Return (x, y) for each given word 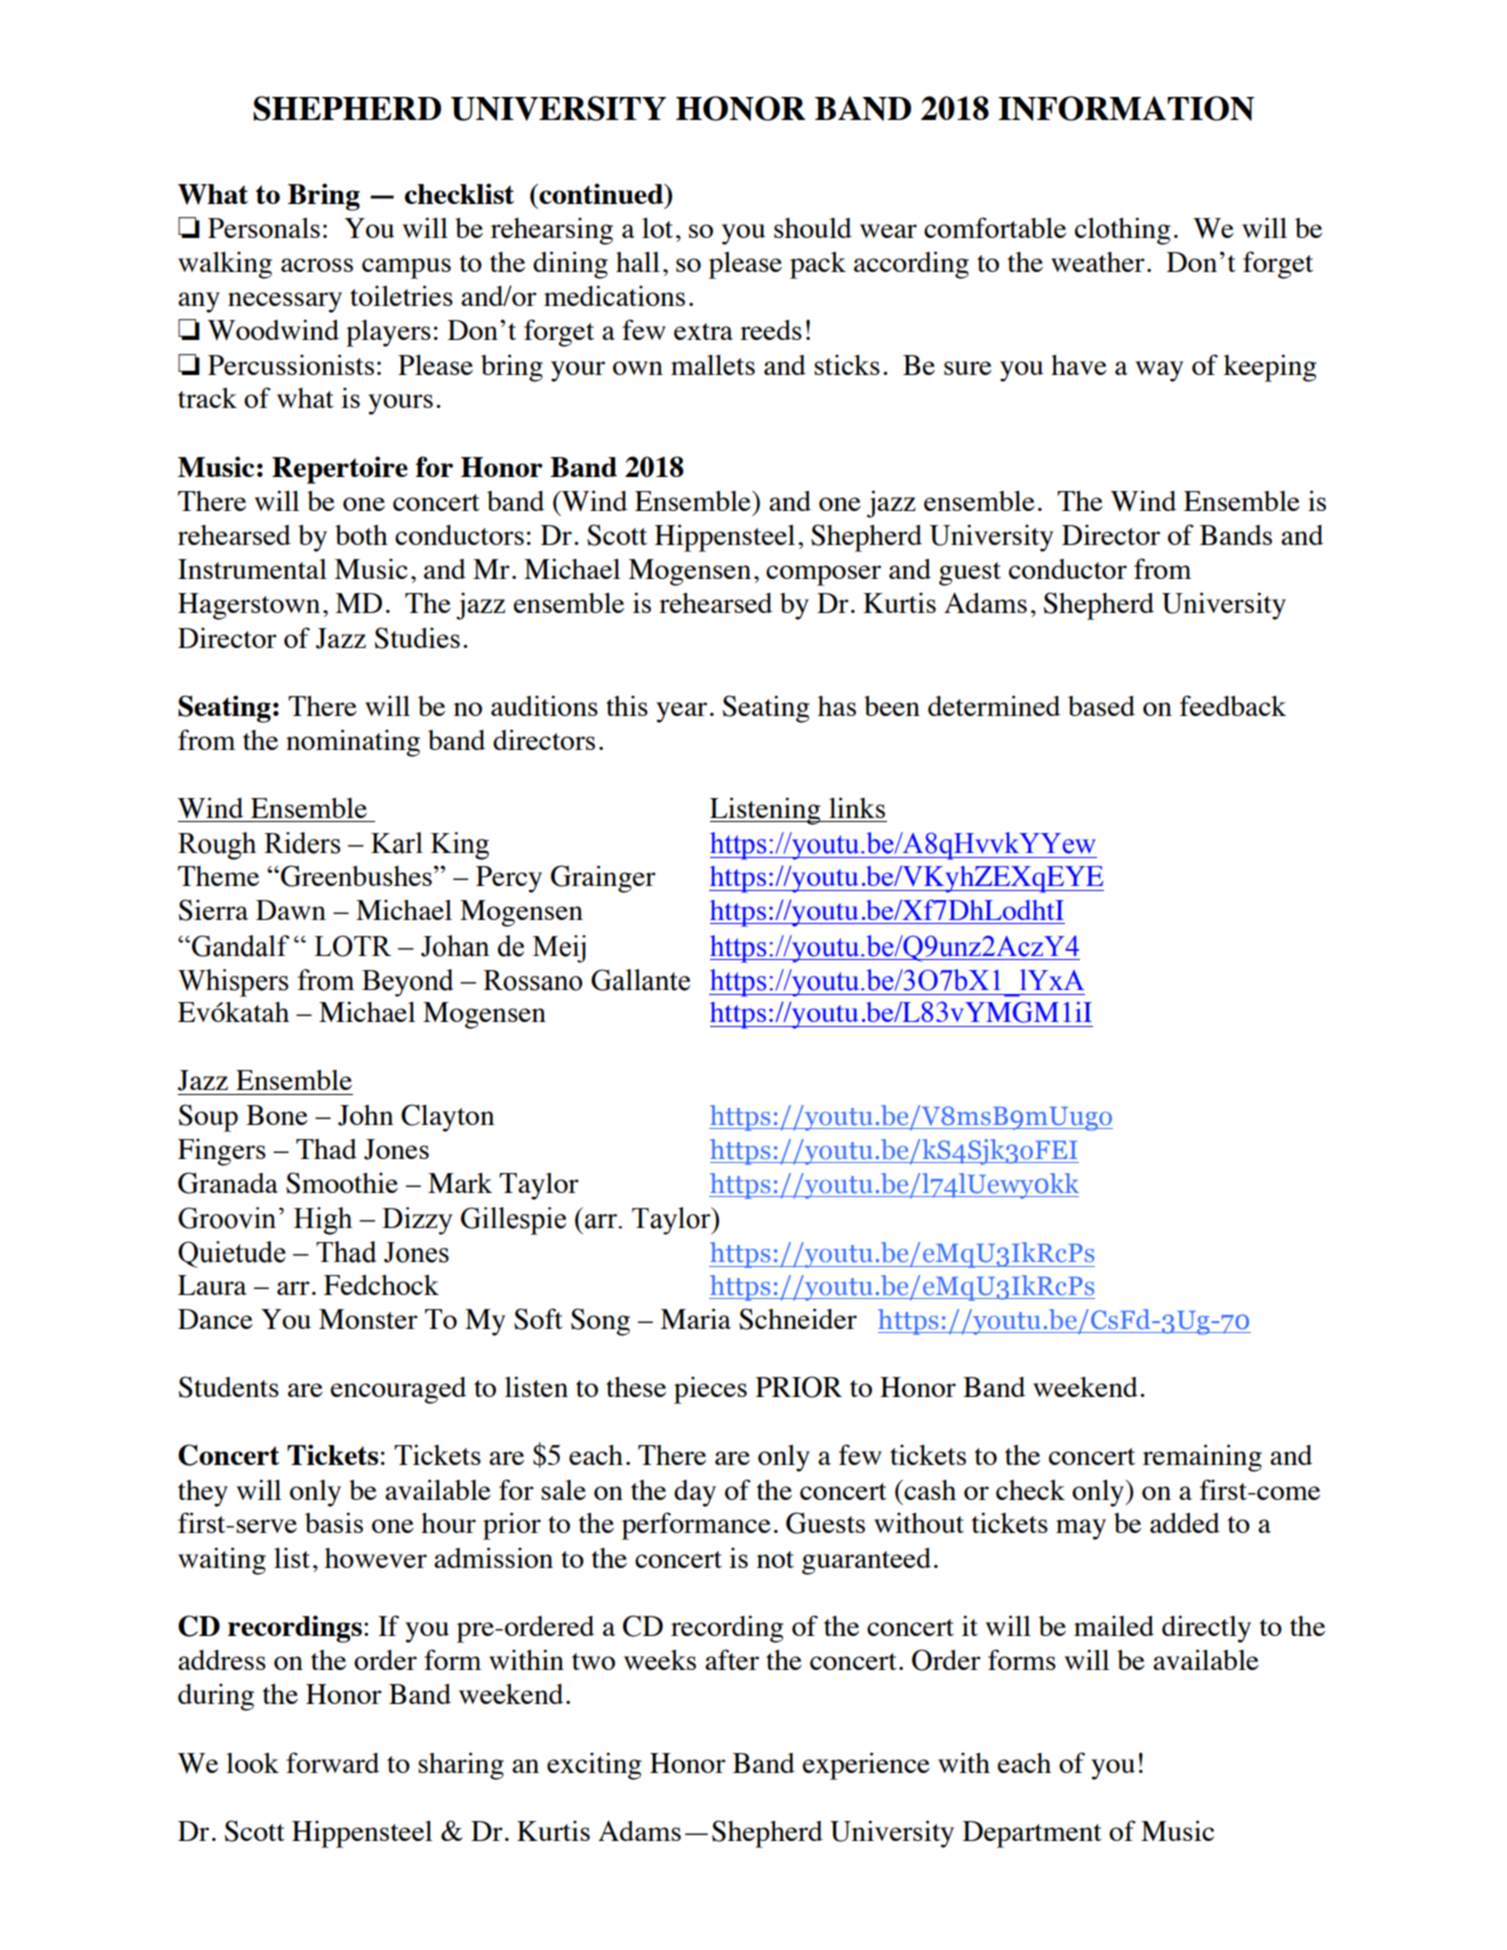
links (857, 807)
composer (823, 575)
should (813, 228)
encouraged (398, 1390)
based (1101, 706)
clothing (1123, 231)
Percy (509, 879)
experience (866, 1766)
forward (332, 1762)
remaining (1202, 1458)
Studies (417, 638)
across (317, 265)
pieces (710, 1390)
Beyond (407, 983)
